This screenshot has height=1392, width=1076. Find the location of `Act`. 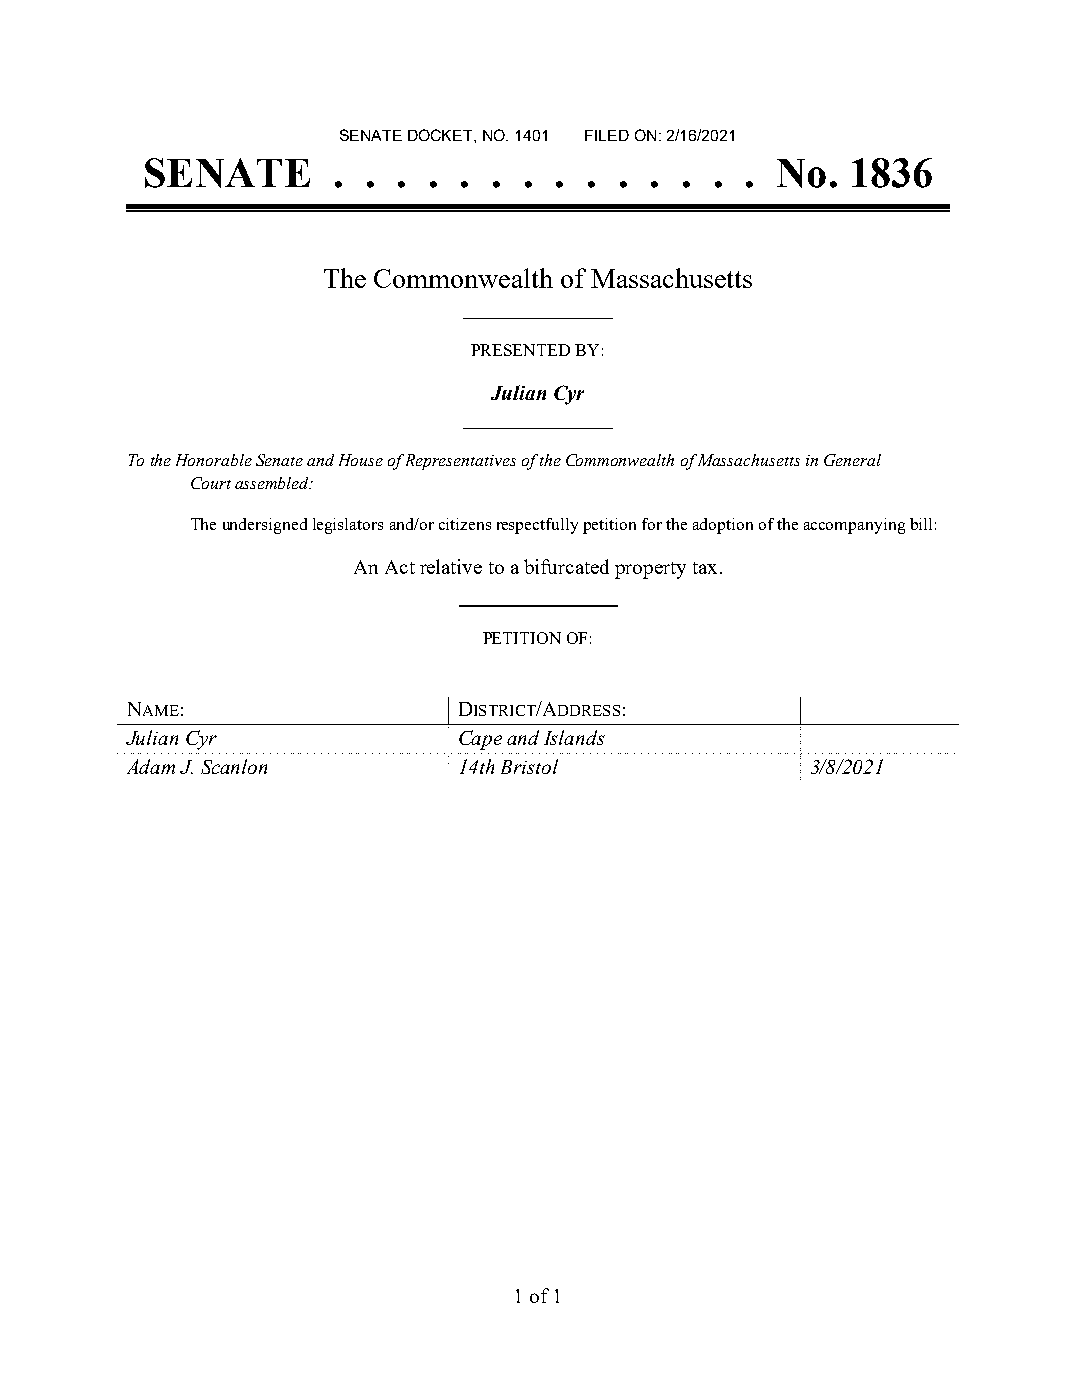

Act is located at coordinates (400, 567).
